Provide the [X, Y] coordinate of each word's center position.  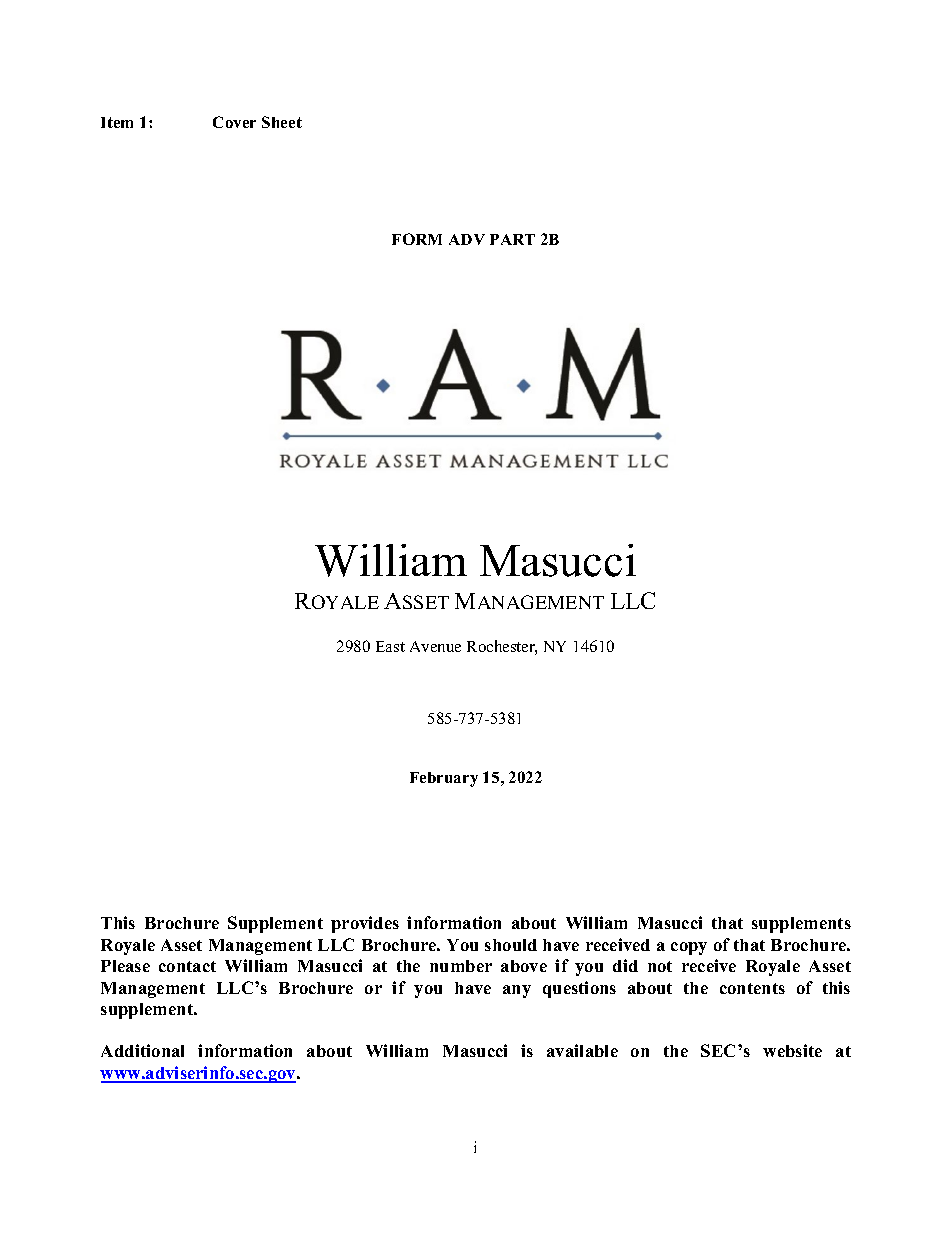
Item [117, 122]
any [517, 991]
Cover [234, 122]
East [390, 646]
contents [752, 988]
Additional [142, 1050]
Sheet [282, 122]
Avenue [435, 646]
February [444, 779]
